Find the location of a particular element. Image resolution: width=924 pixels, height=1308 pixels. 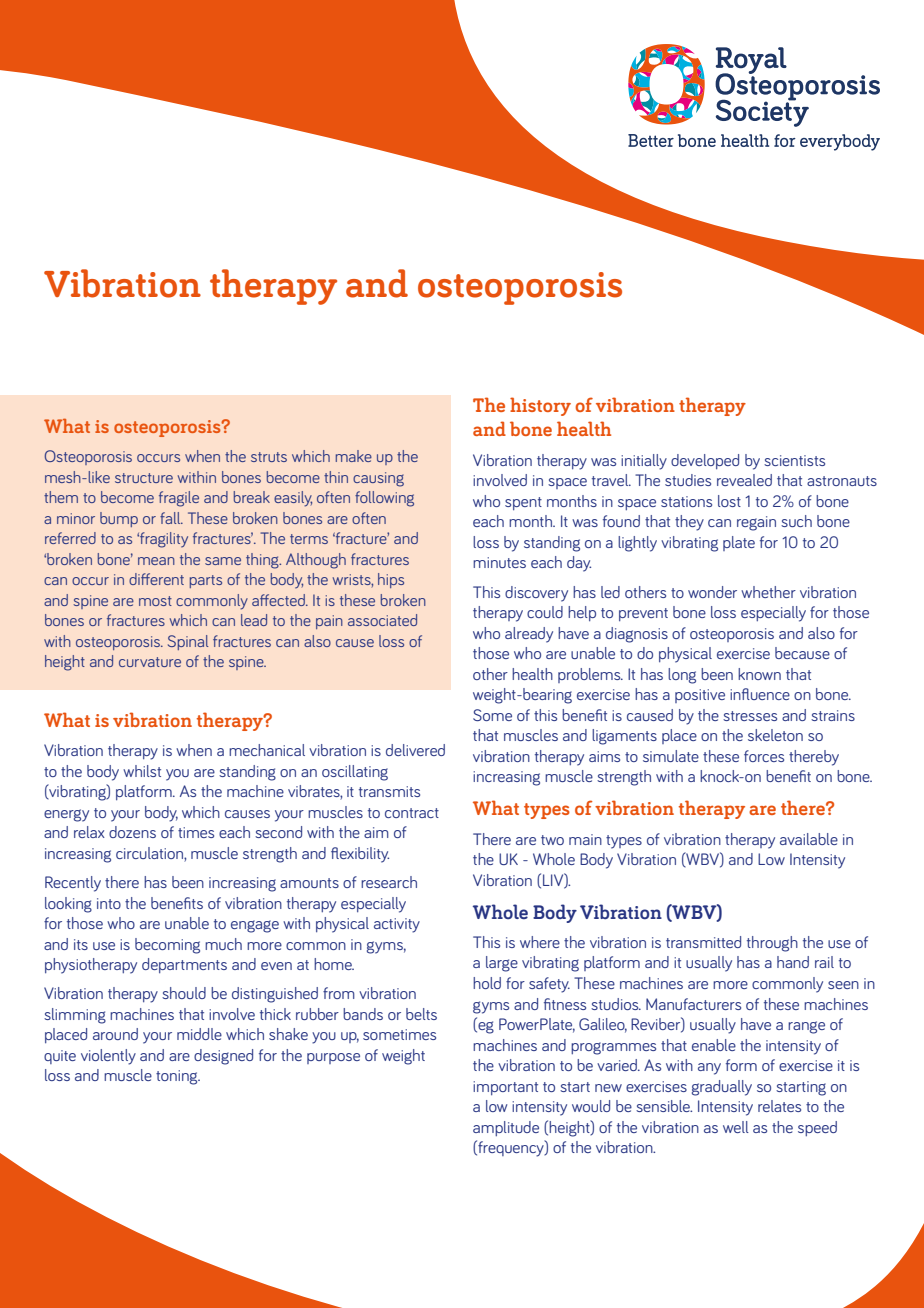

scientists is located at coordinates (794, 460).
